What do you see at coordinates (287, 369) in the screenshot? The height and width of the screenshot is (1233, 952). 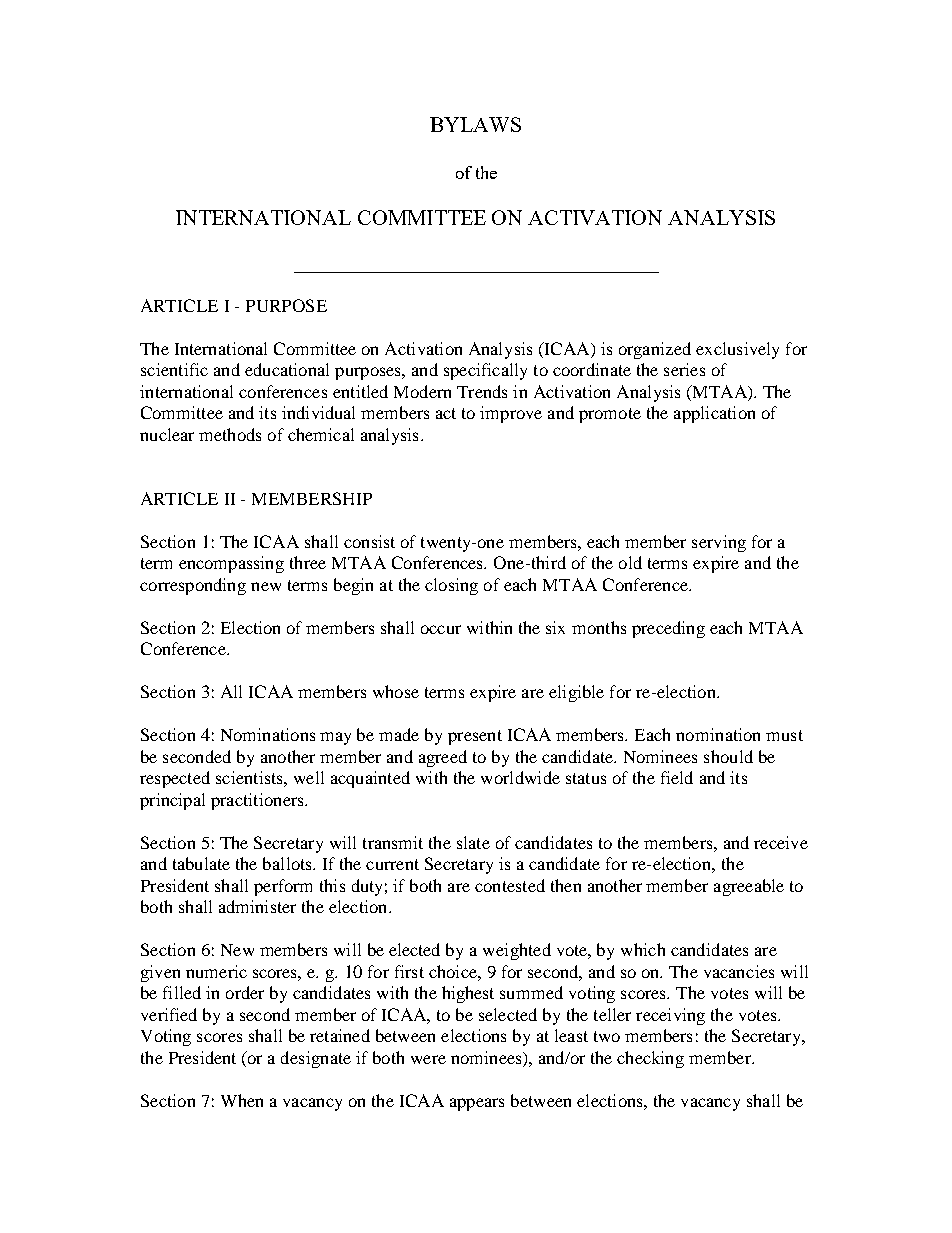 I see `educational` at bounding box center [287, 369].
